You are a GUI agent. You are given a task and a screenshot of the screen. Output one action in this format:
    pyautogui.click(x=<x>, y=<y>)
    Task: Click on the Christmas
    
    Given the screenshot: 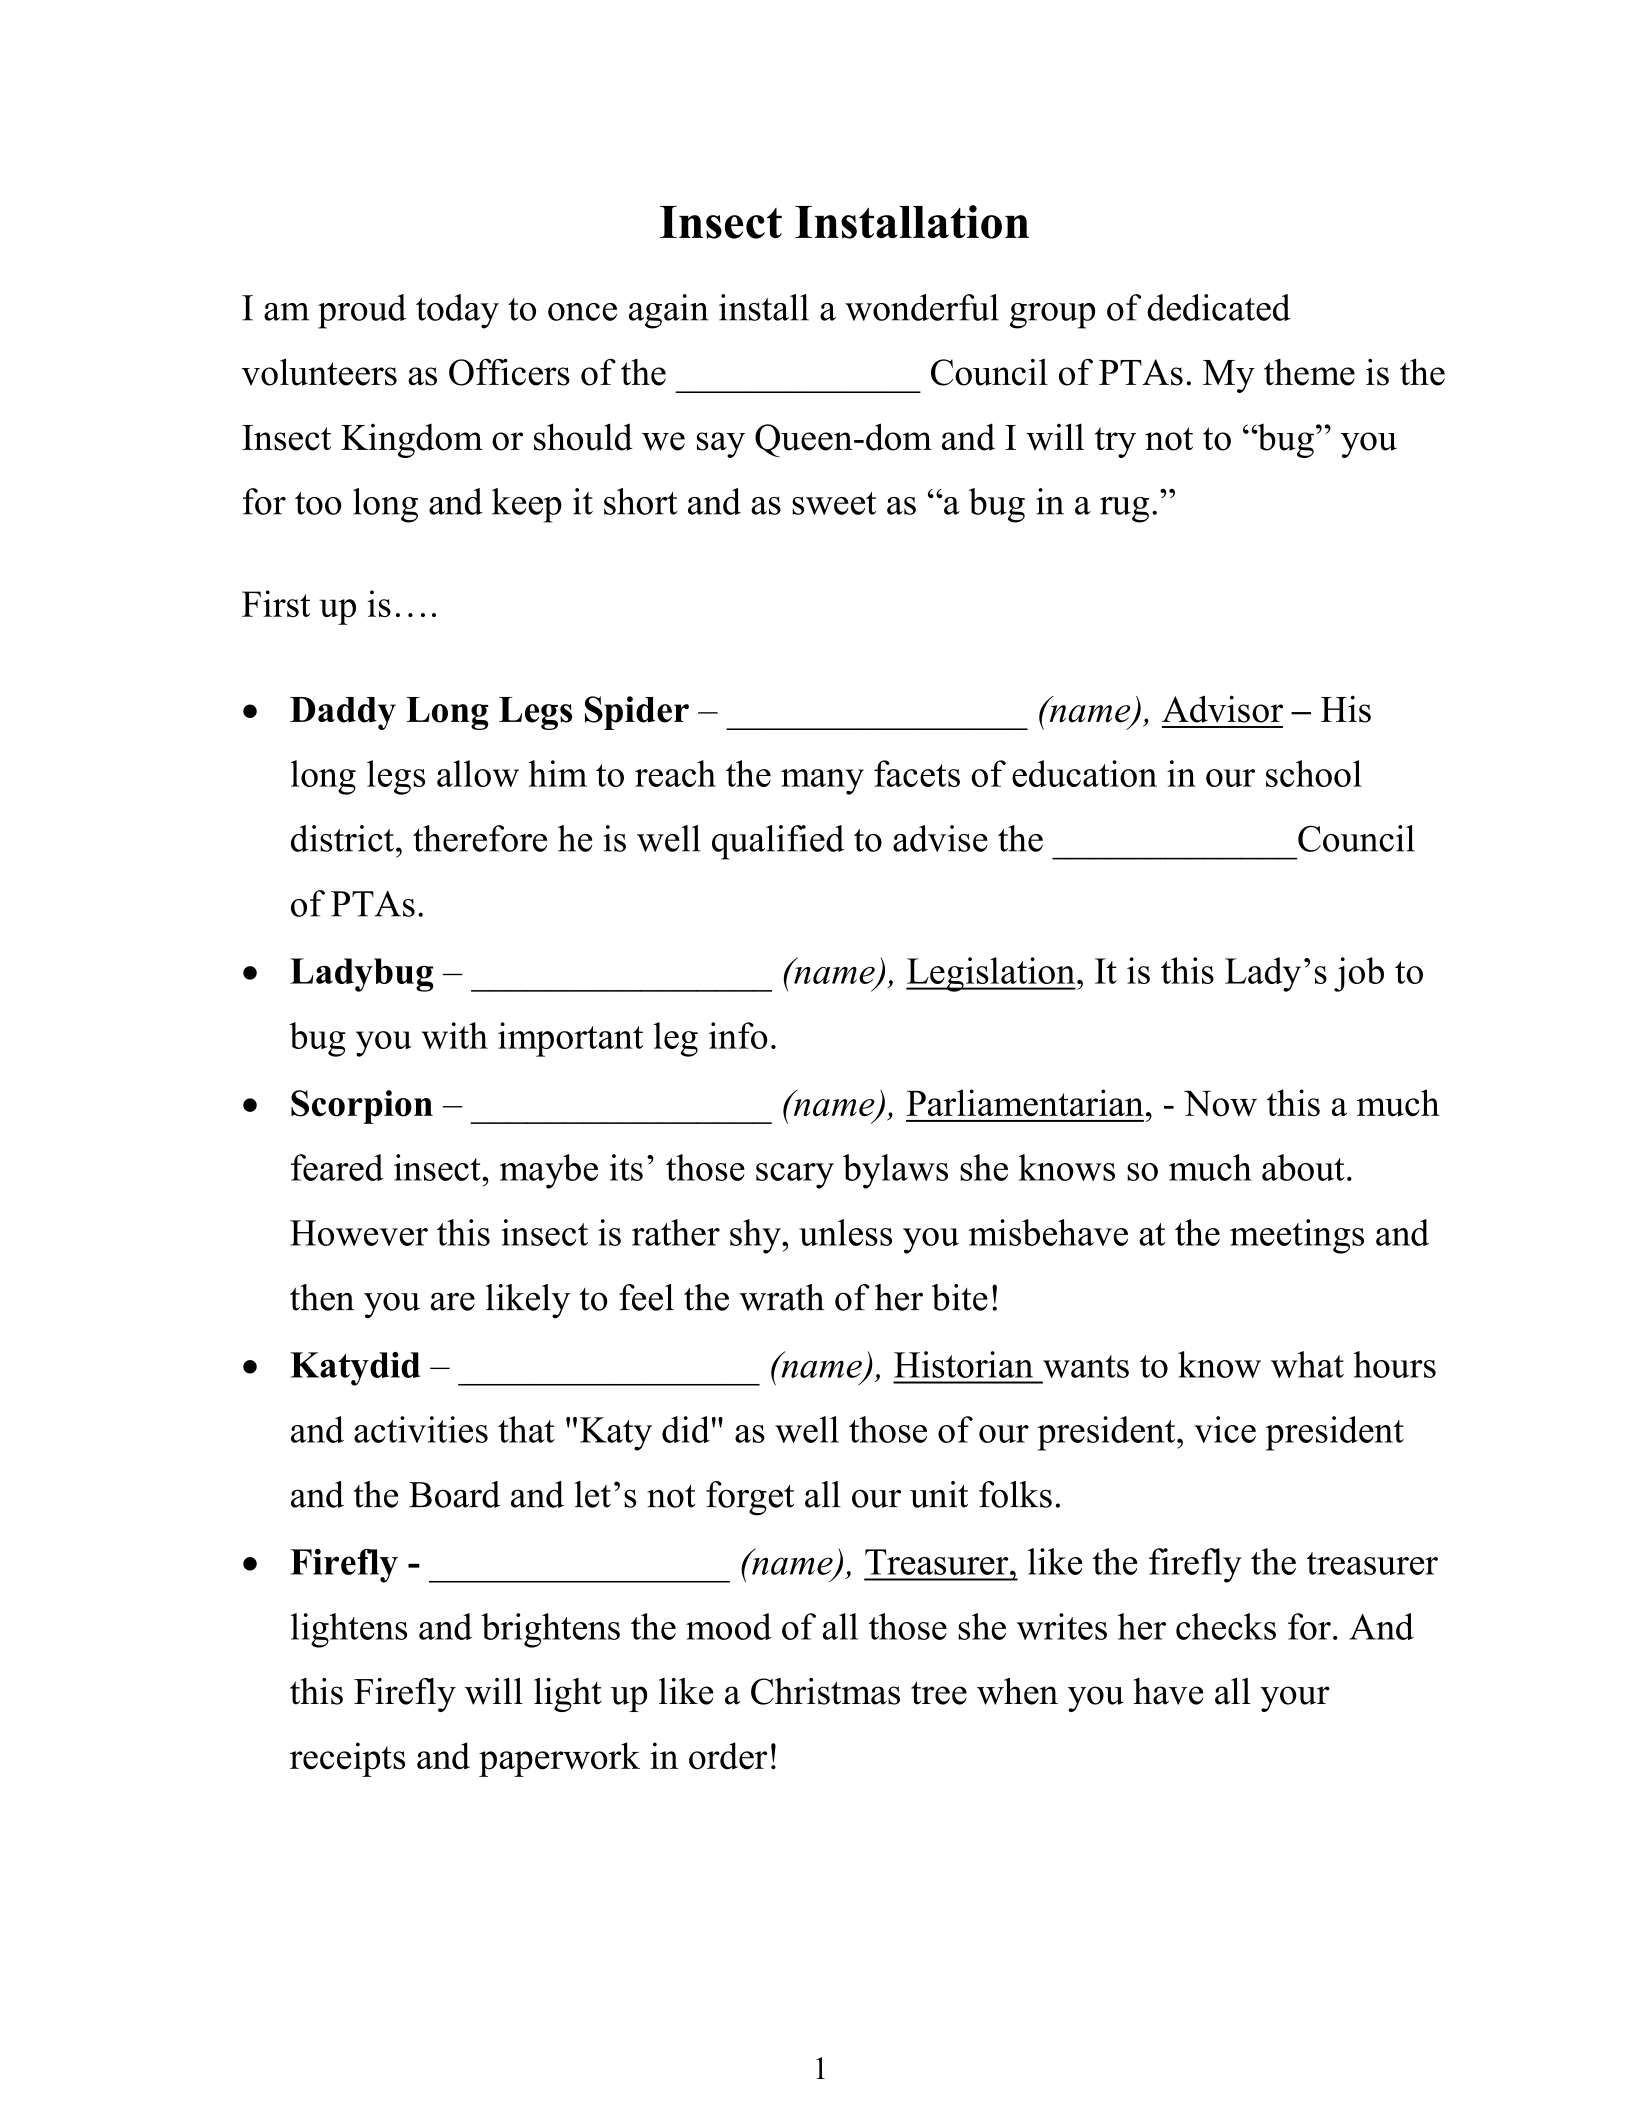 What is the action you would take?
    pyautogui.click(x=825, y=1691)
